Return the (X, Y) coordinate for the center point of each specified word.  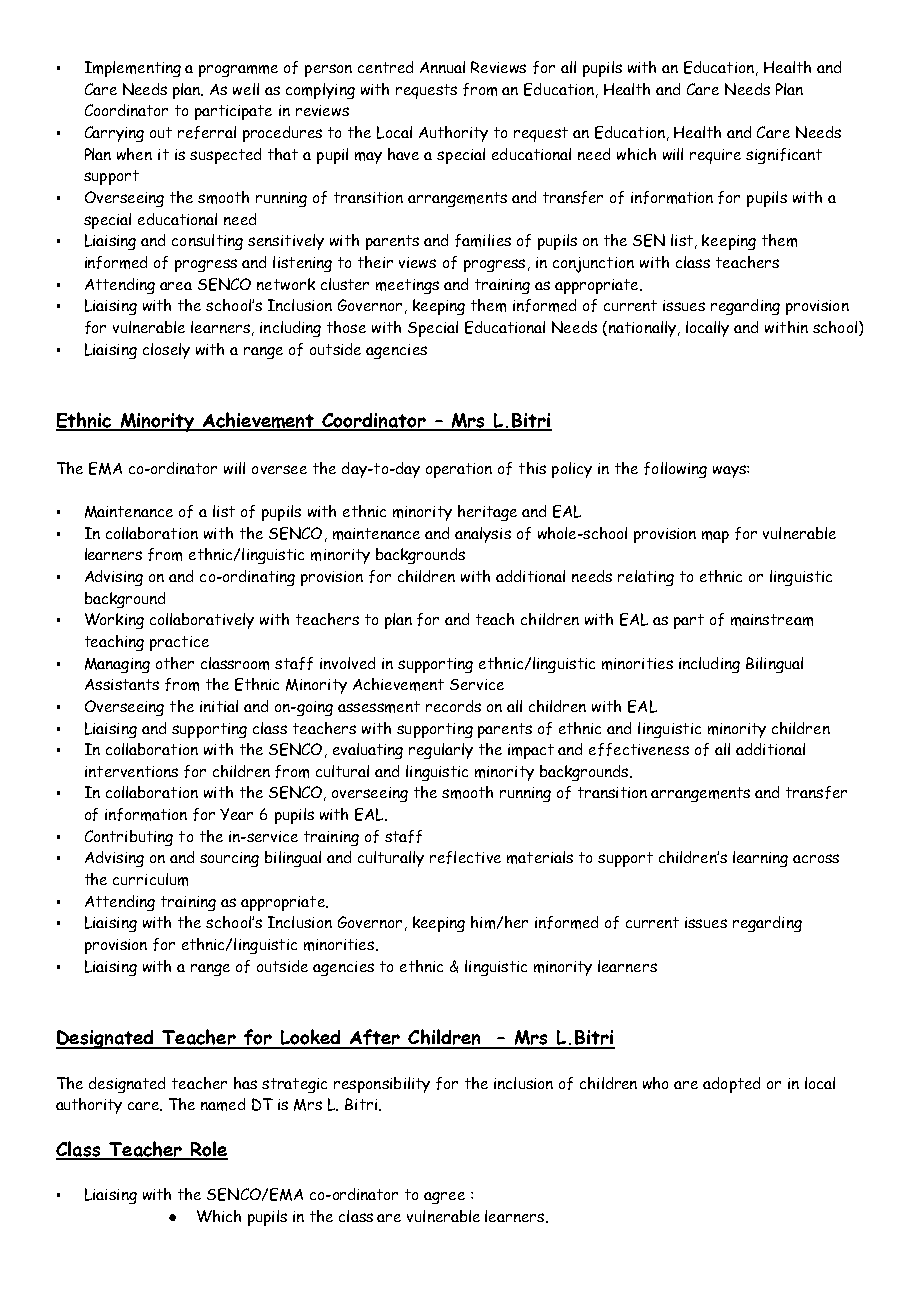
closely (166, 351)
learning (760, 859)
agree (444, 1198)
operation (459, 470)
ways (730, 471)
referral (207, 132)
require (715, 156)
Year (236, 814)
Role (208, 1150)
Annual (442, 67)
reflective (465, 857)
